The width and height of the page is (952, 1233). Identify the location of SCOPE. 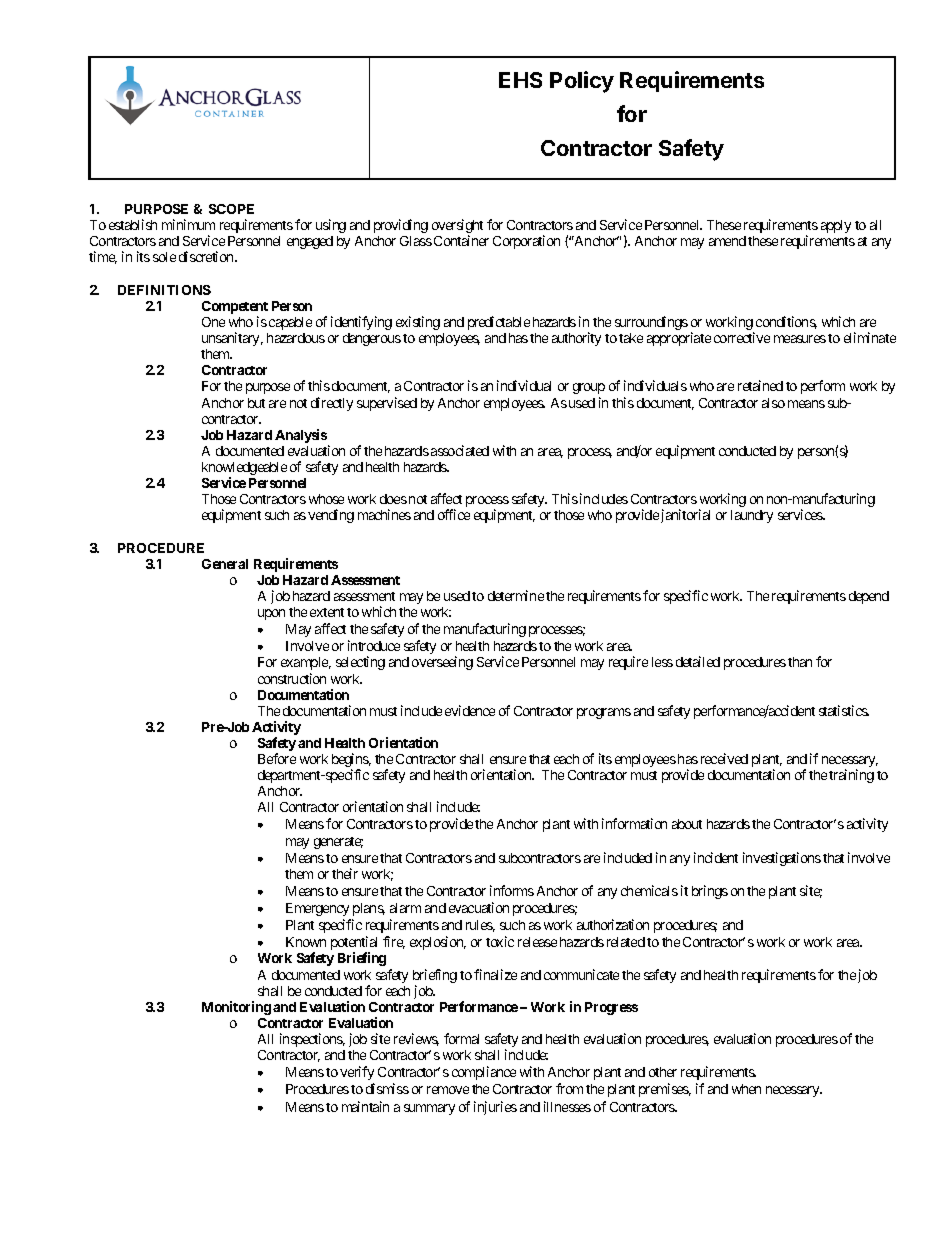
(231, 209).
